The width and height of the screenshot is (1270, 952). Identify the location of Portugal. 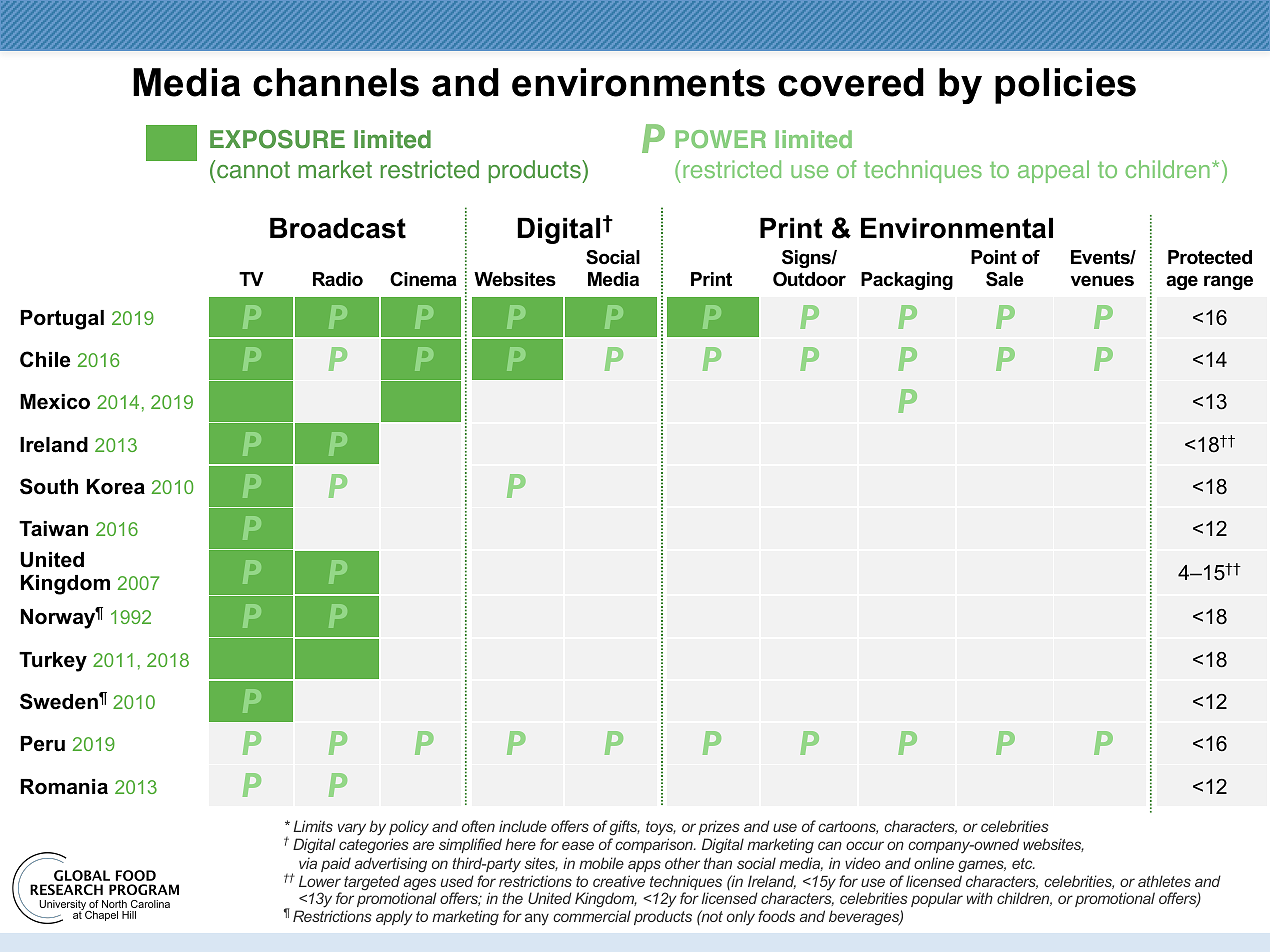
(62, 320).
